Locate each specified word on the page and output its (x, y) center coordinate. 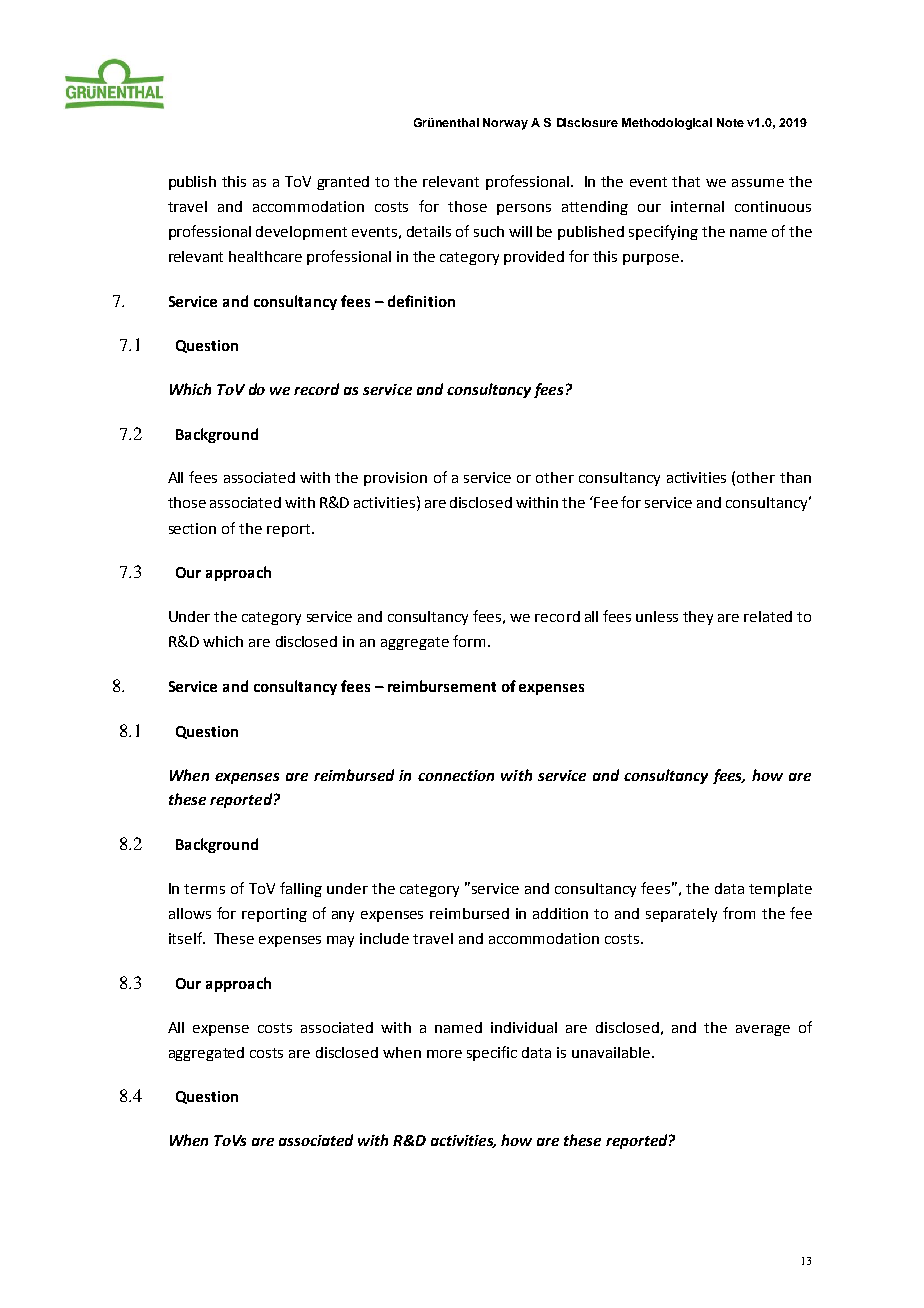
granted (343, 183)
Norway (505, 124)
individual (524, 1027)
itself (186, 938)
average (763, 1030)
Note (730, 122)
